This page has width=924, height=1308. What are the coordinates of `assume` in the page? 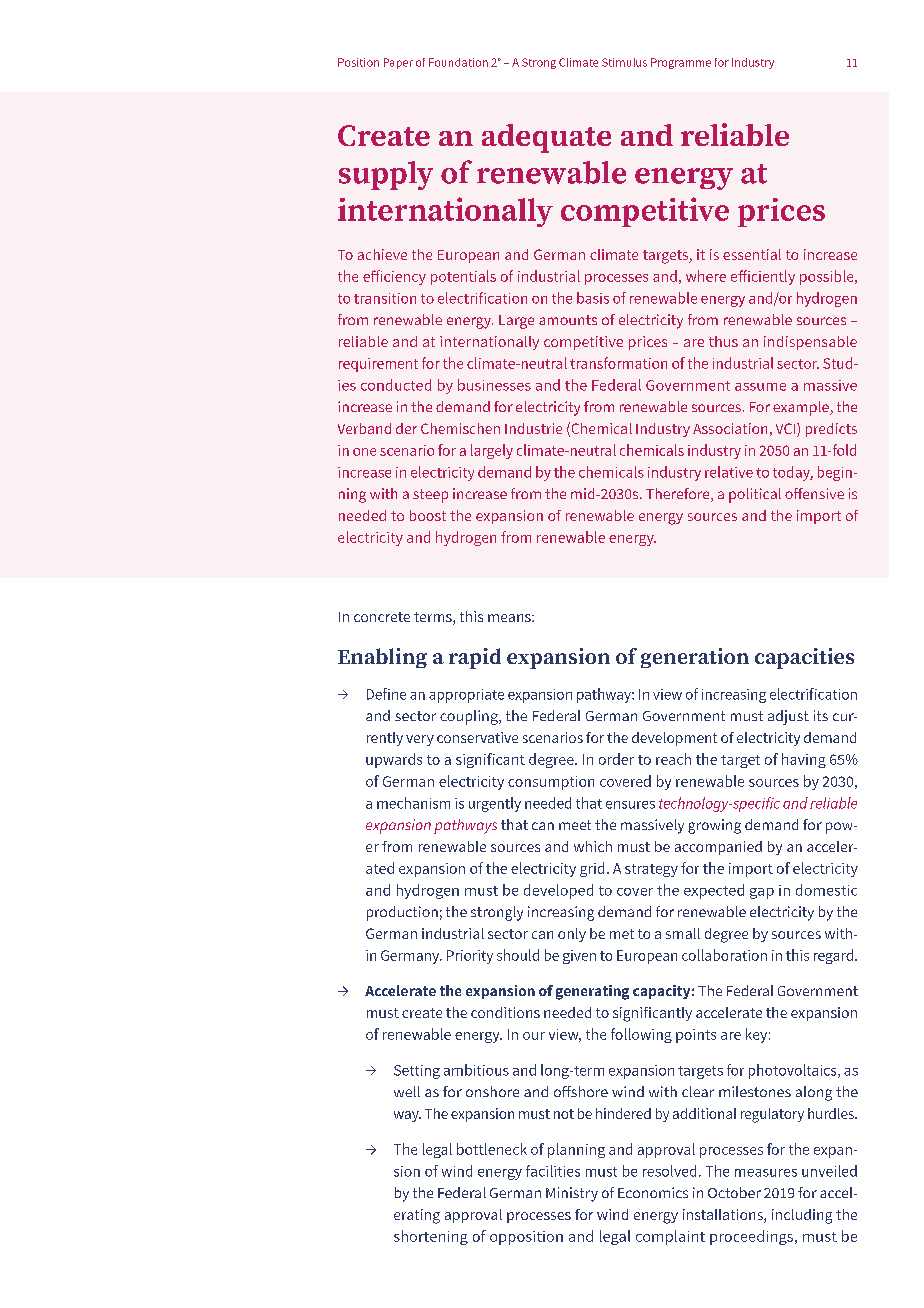 It's located at (760, 387).
